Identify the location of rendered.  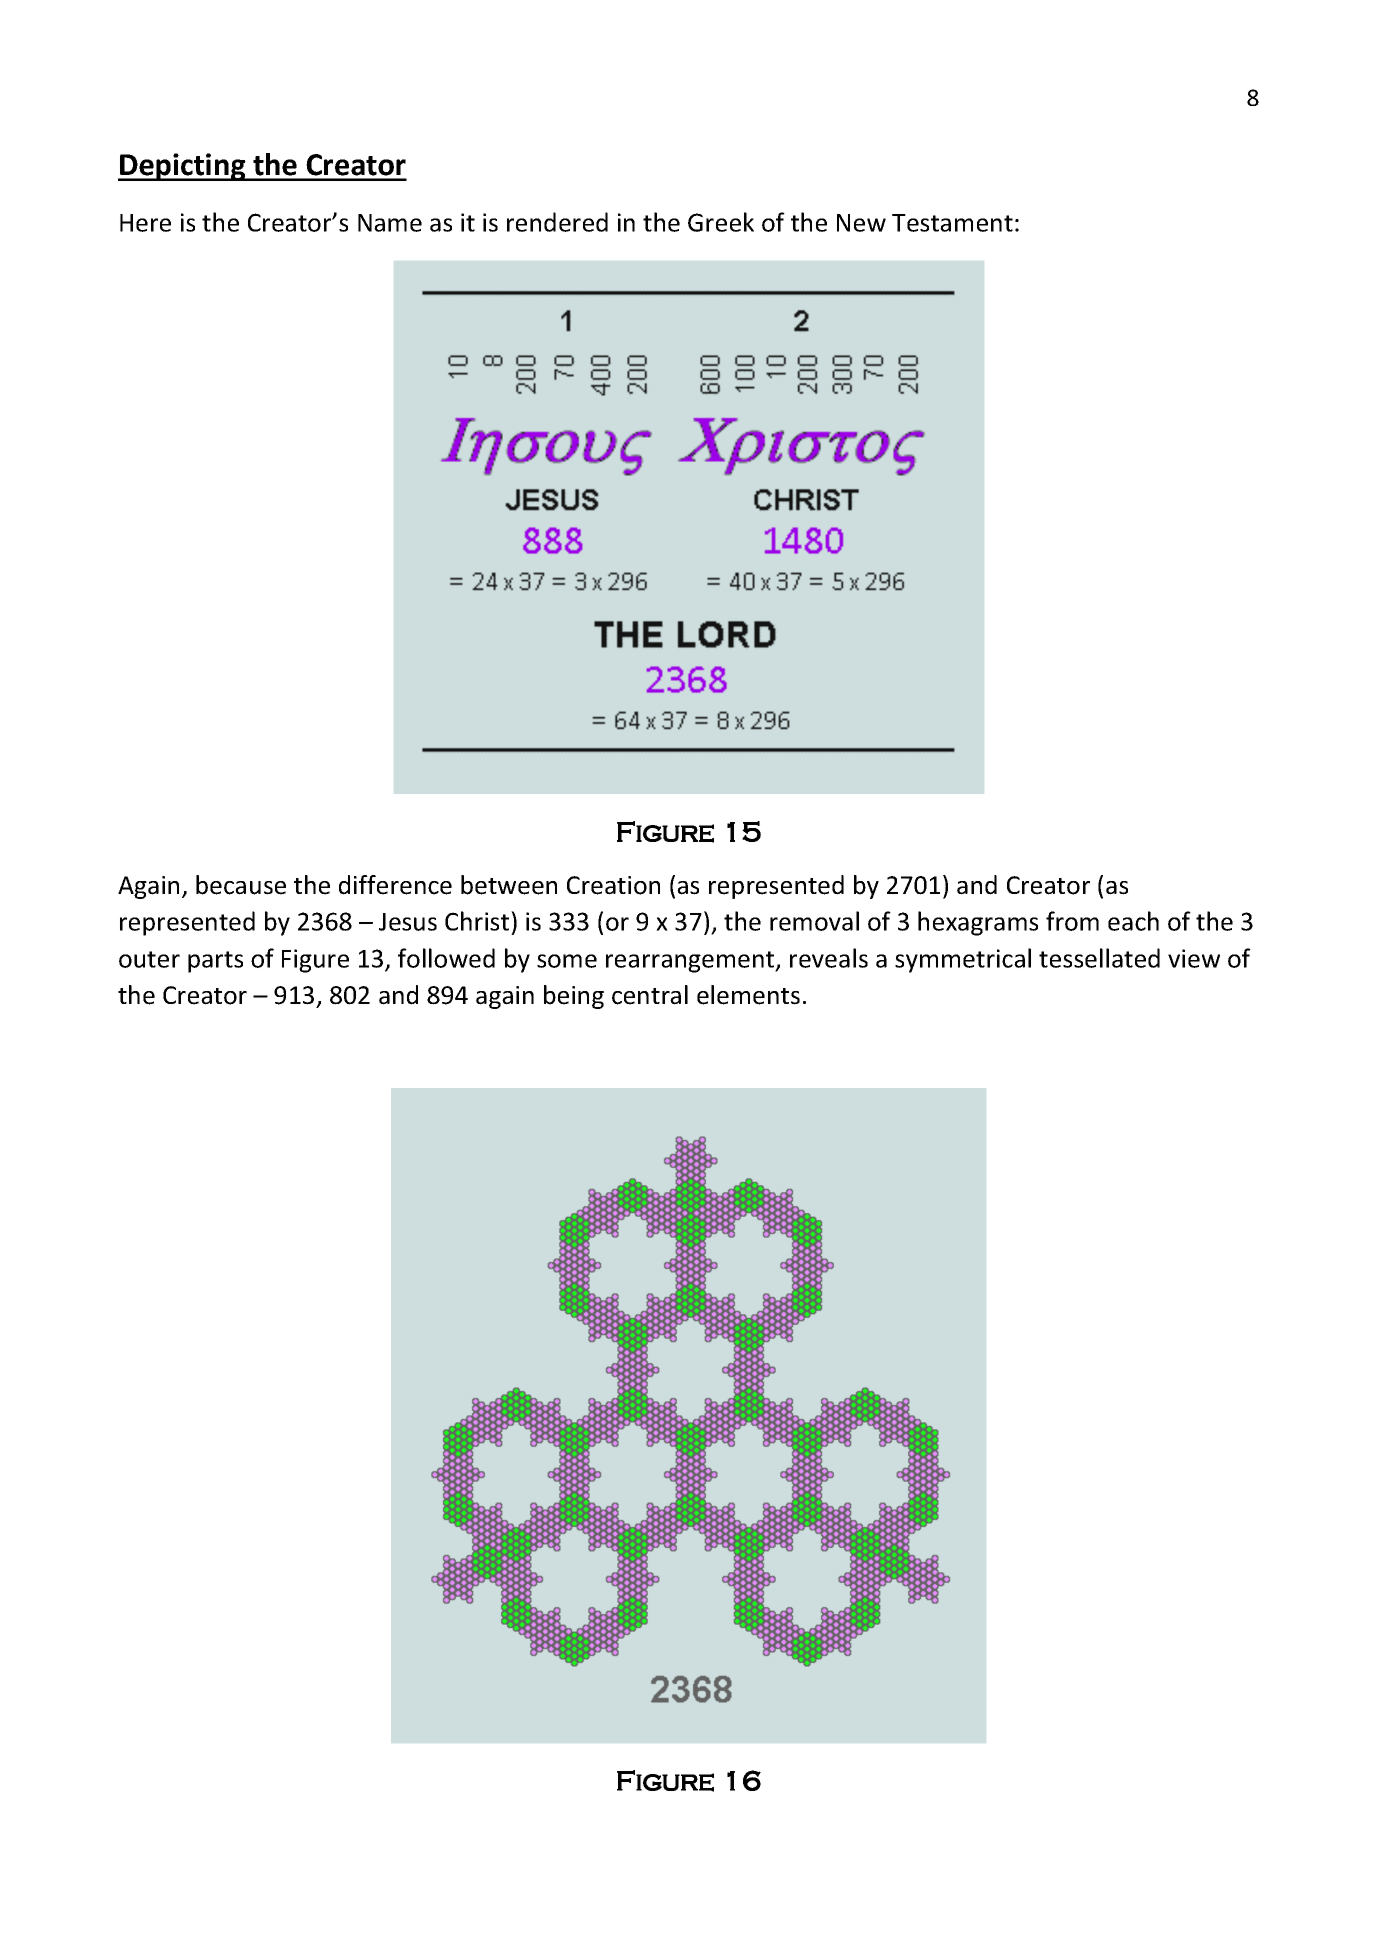
(557, 222).
